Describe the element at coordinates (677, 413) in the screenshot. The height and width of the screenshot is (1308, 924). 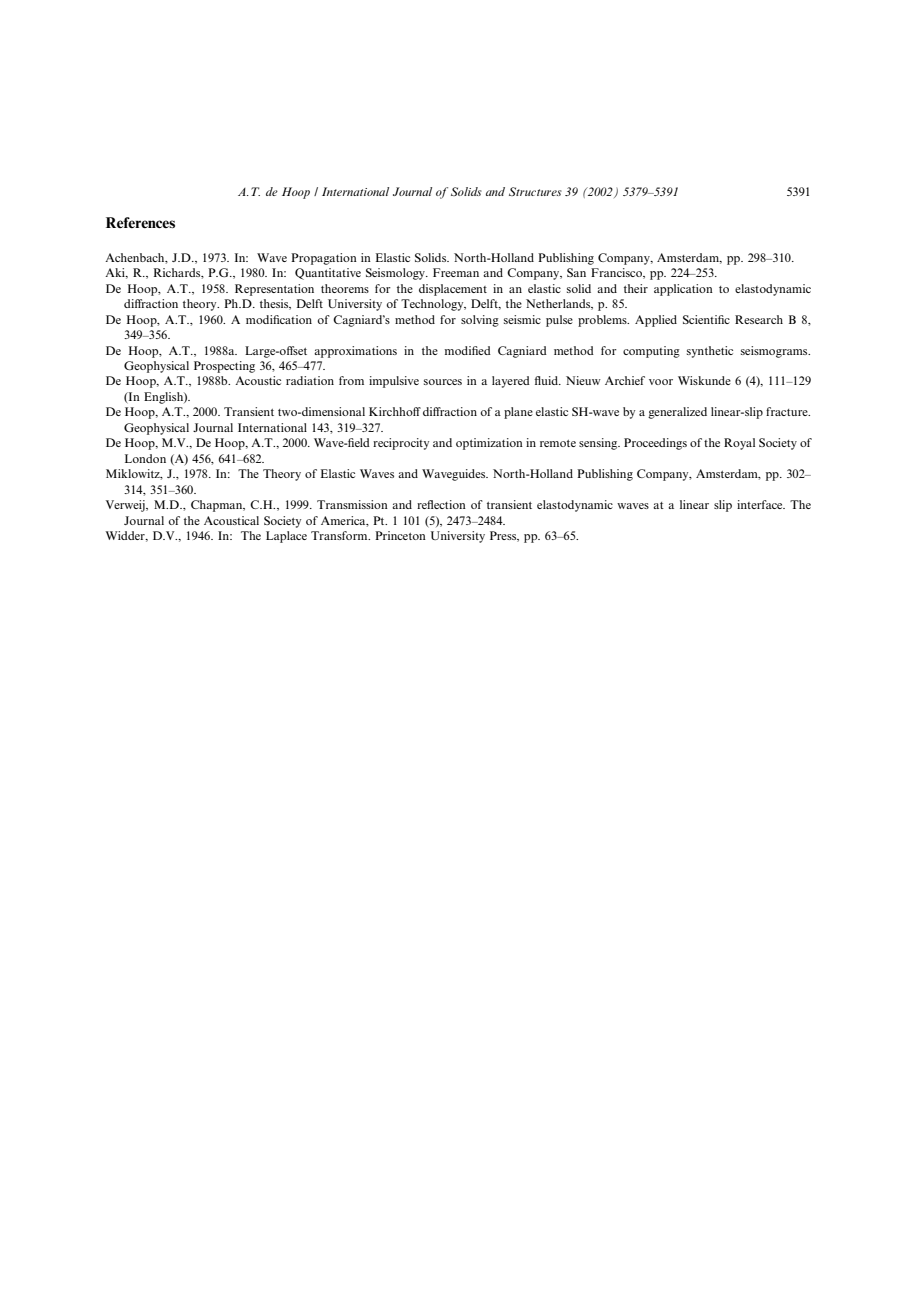
I see `generalized` at that location.
